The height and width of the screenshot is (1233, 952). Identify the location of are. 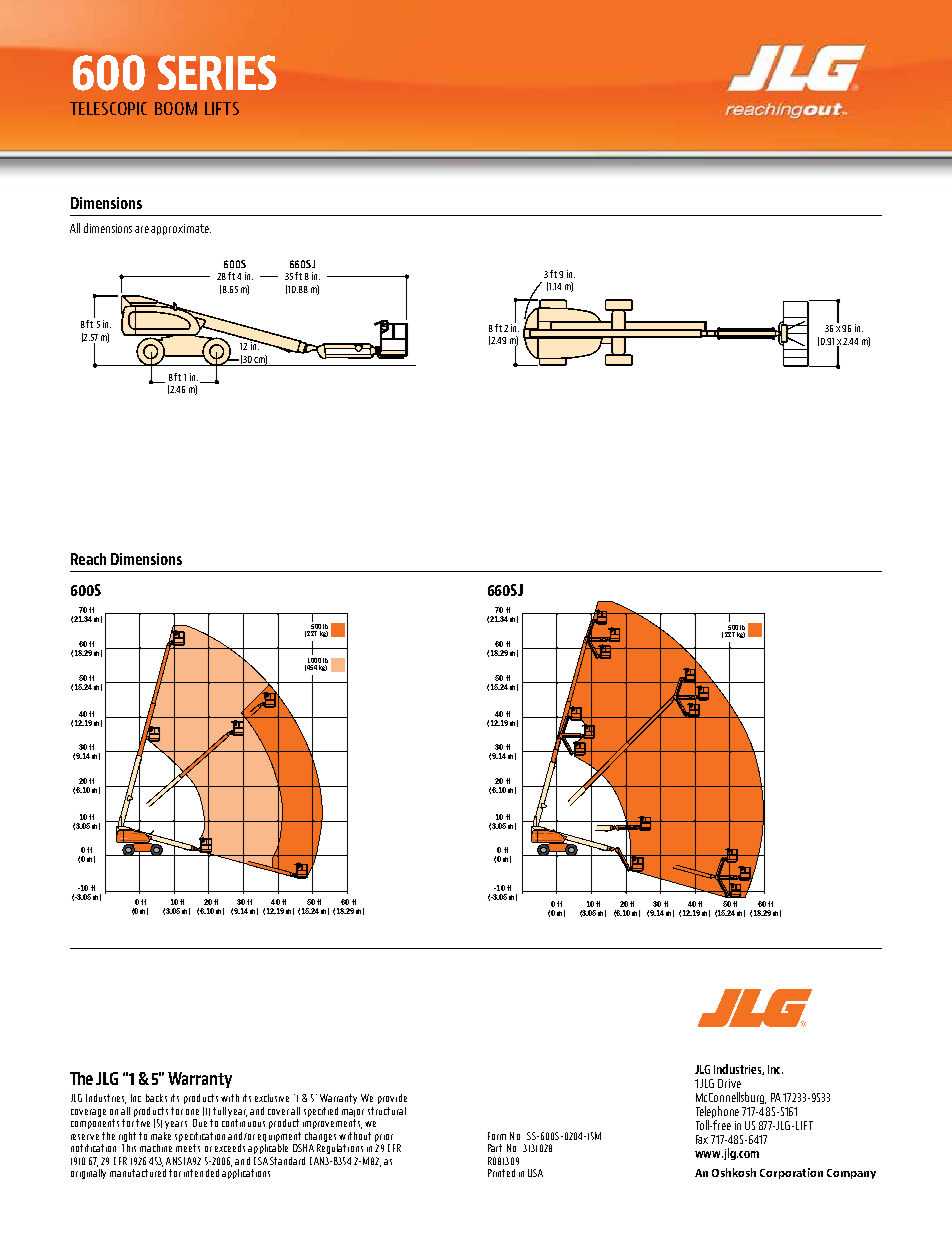
(142, 229).
